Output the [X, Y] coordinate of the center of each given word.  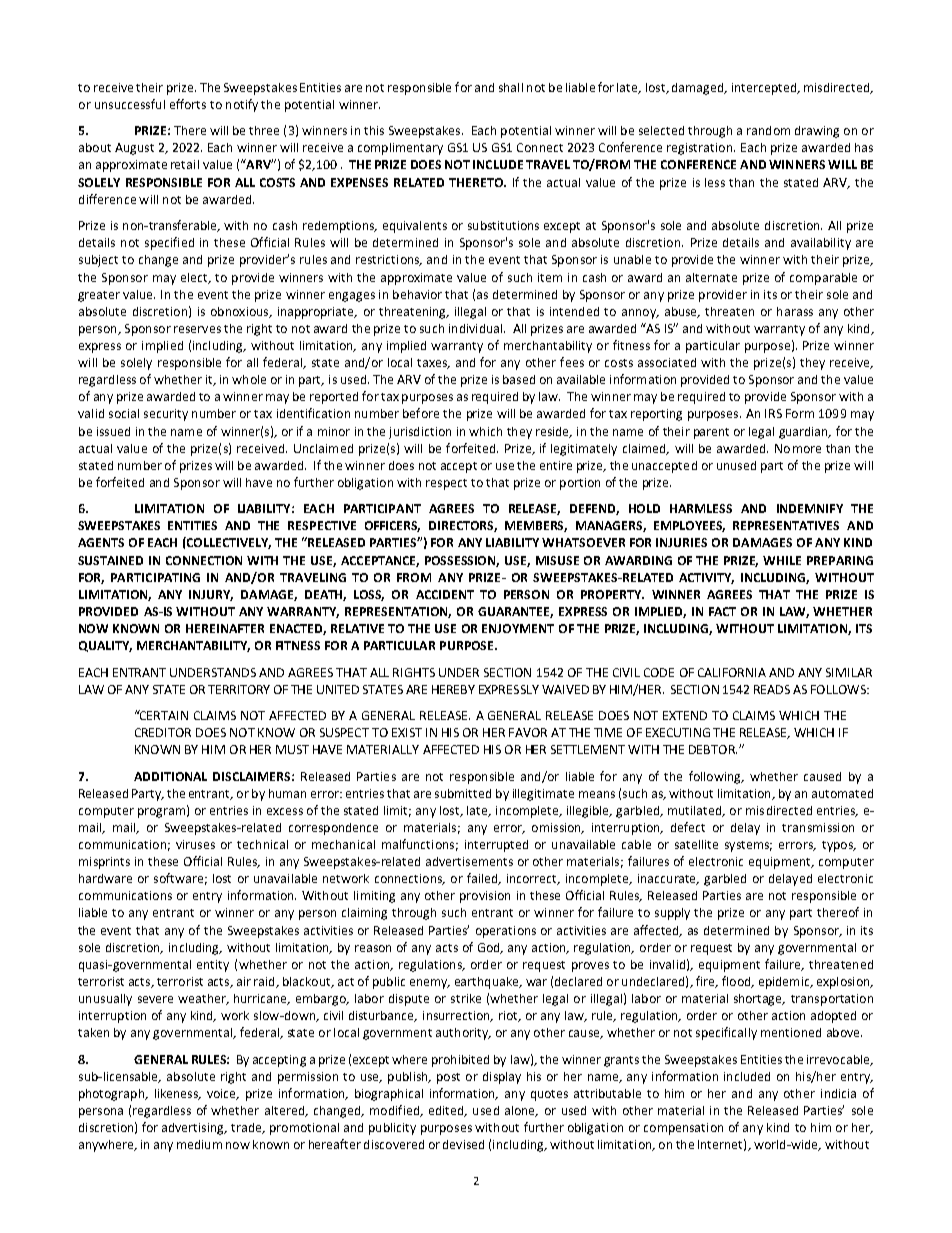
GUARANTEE [515, 612]
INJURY [211, 595]
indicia [838, 1093]
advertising [194, 1129]
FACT [722, 611]
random [768, 130]
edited [447, 1111]
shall [511, 87]
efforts [188, 104]
